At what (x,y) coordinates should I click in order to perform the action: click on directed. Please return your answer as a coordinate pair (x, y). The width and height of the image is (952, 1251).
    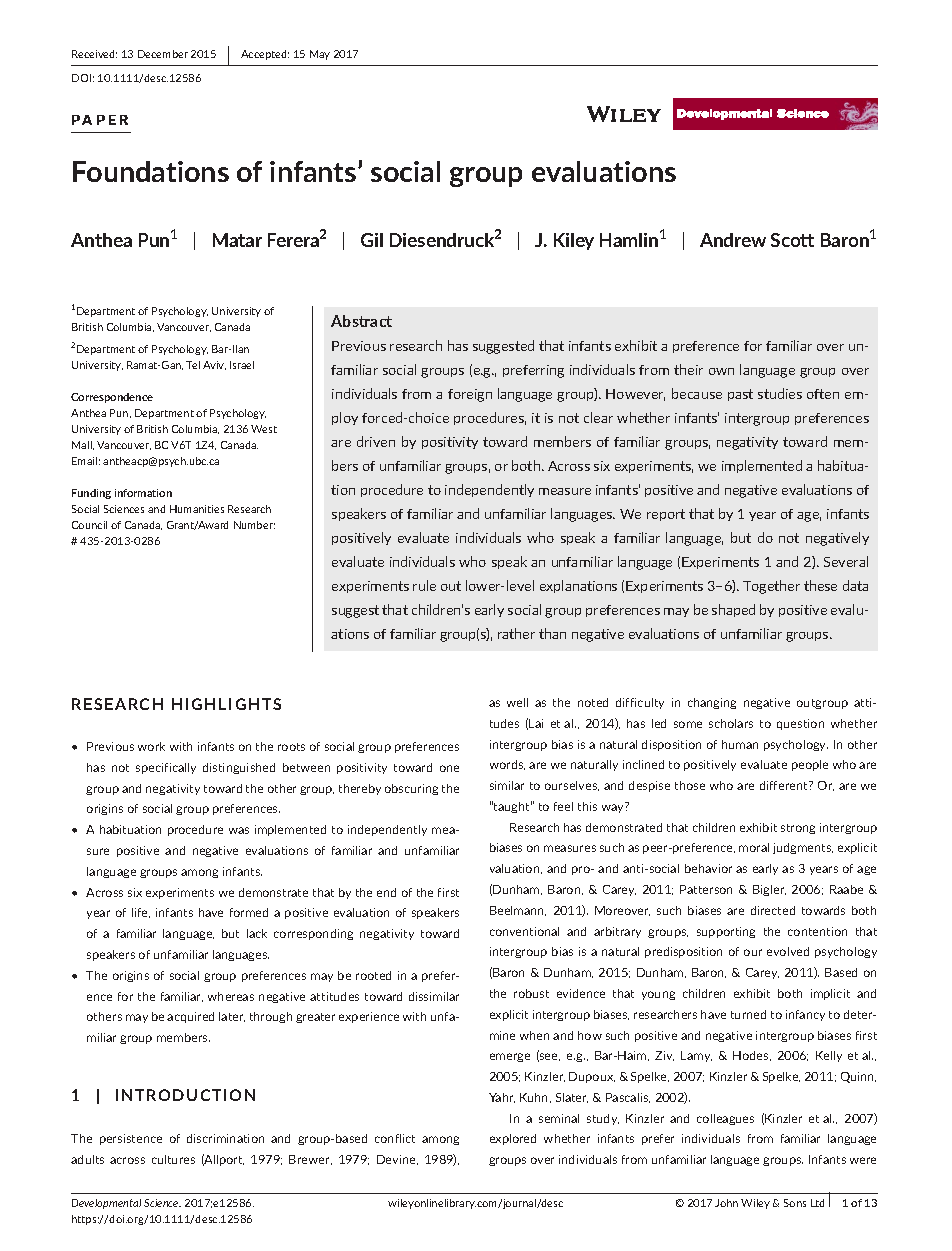
    Looking at the image, I should click on (773, 910).
